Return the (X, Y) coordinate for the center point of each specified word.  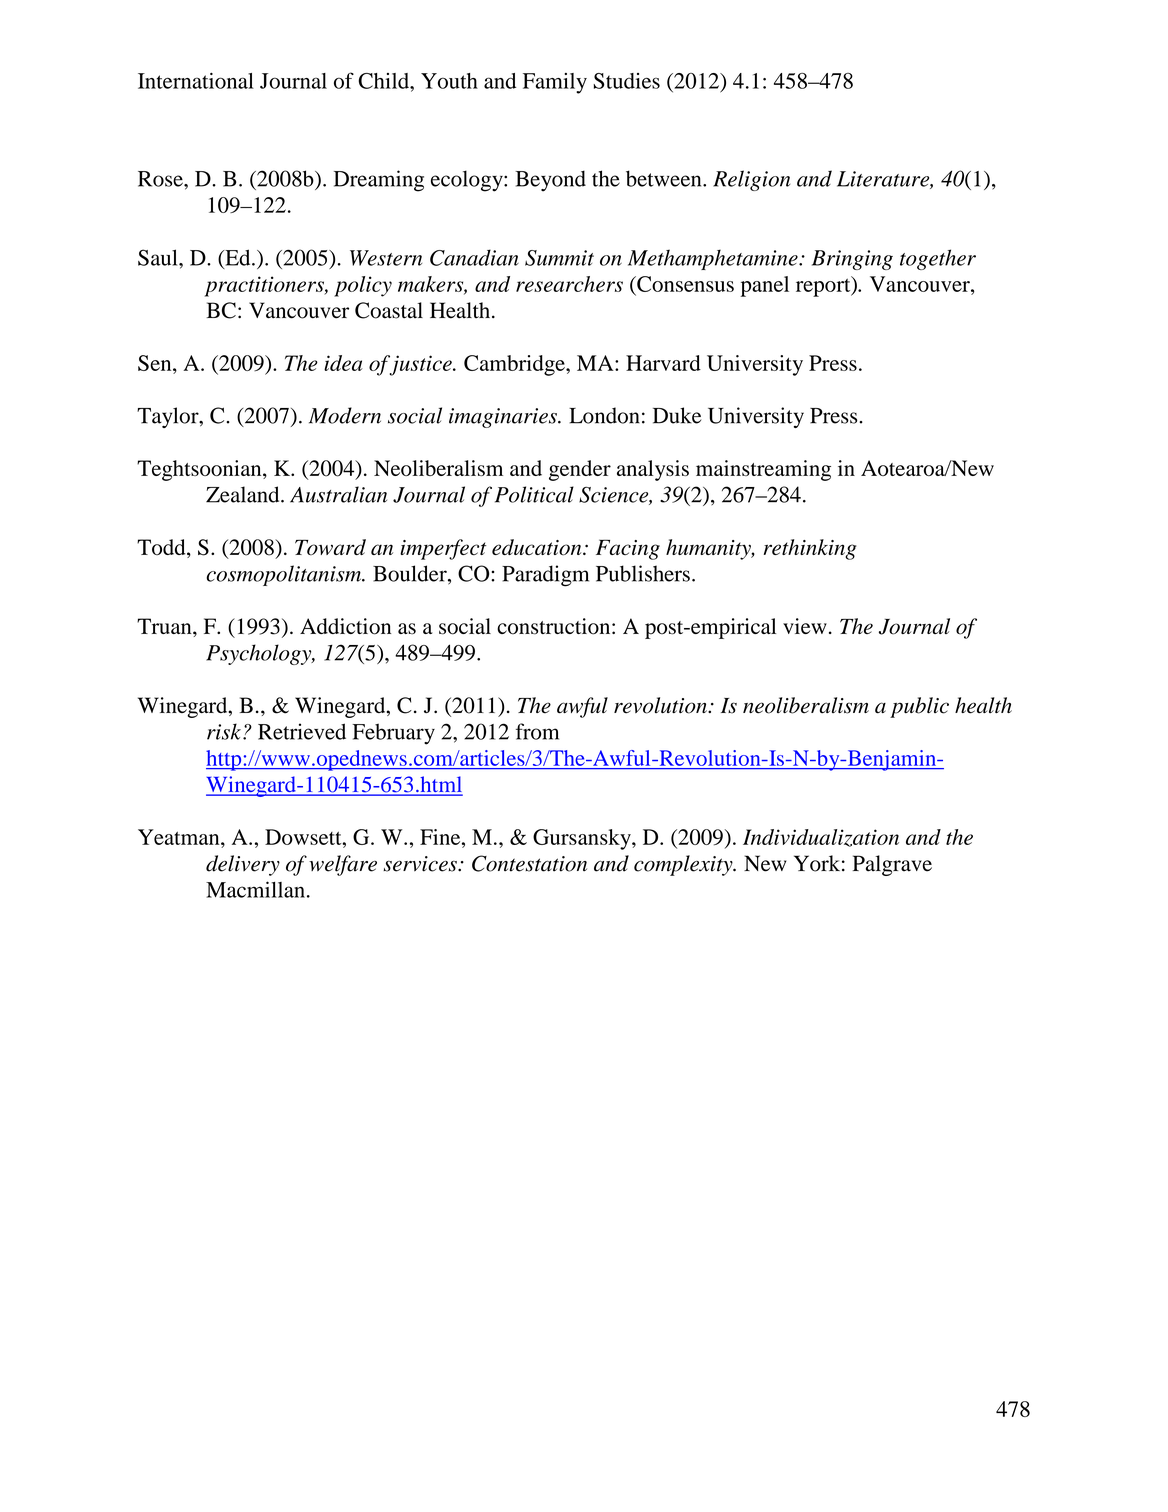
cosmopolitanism (284, 575)
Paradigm (545, 576)
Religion (751, 180)
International (196, 81)
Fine (441, 837)
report (824, 286)
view (805, 626)
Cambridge (515, 365)
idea (343, 363)
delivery (243, 865)
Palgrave (892, 865)
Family (555, 83)
